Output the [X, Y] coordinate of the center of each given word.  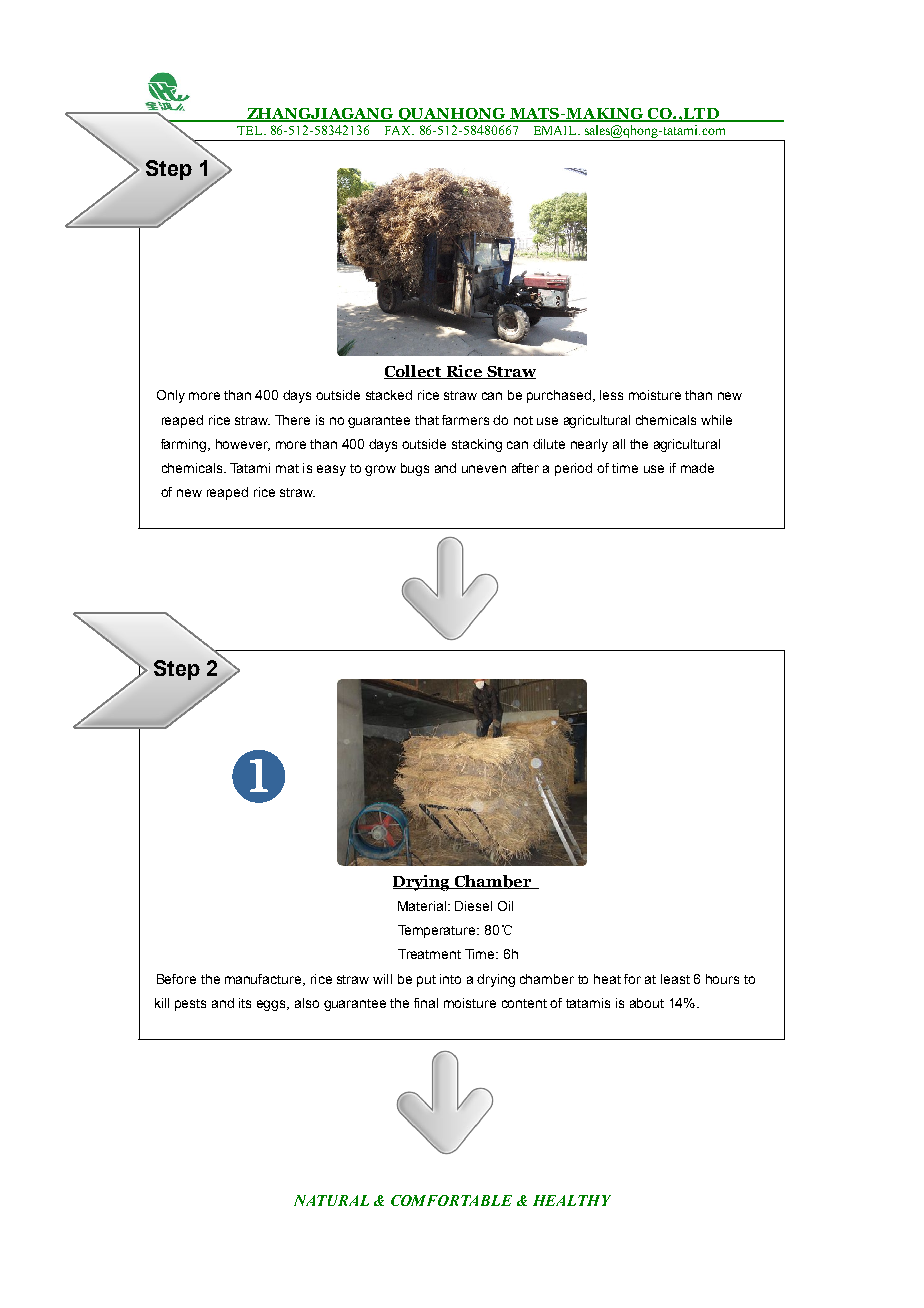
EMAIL [556, 130]
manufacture [264, 980]
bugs [415, 469]
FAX [399, 130]
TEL [251, 130]
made [697, 468]
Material [422, 906]
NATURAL [331, 1200]
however [243, 445]
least [675, 979]
